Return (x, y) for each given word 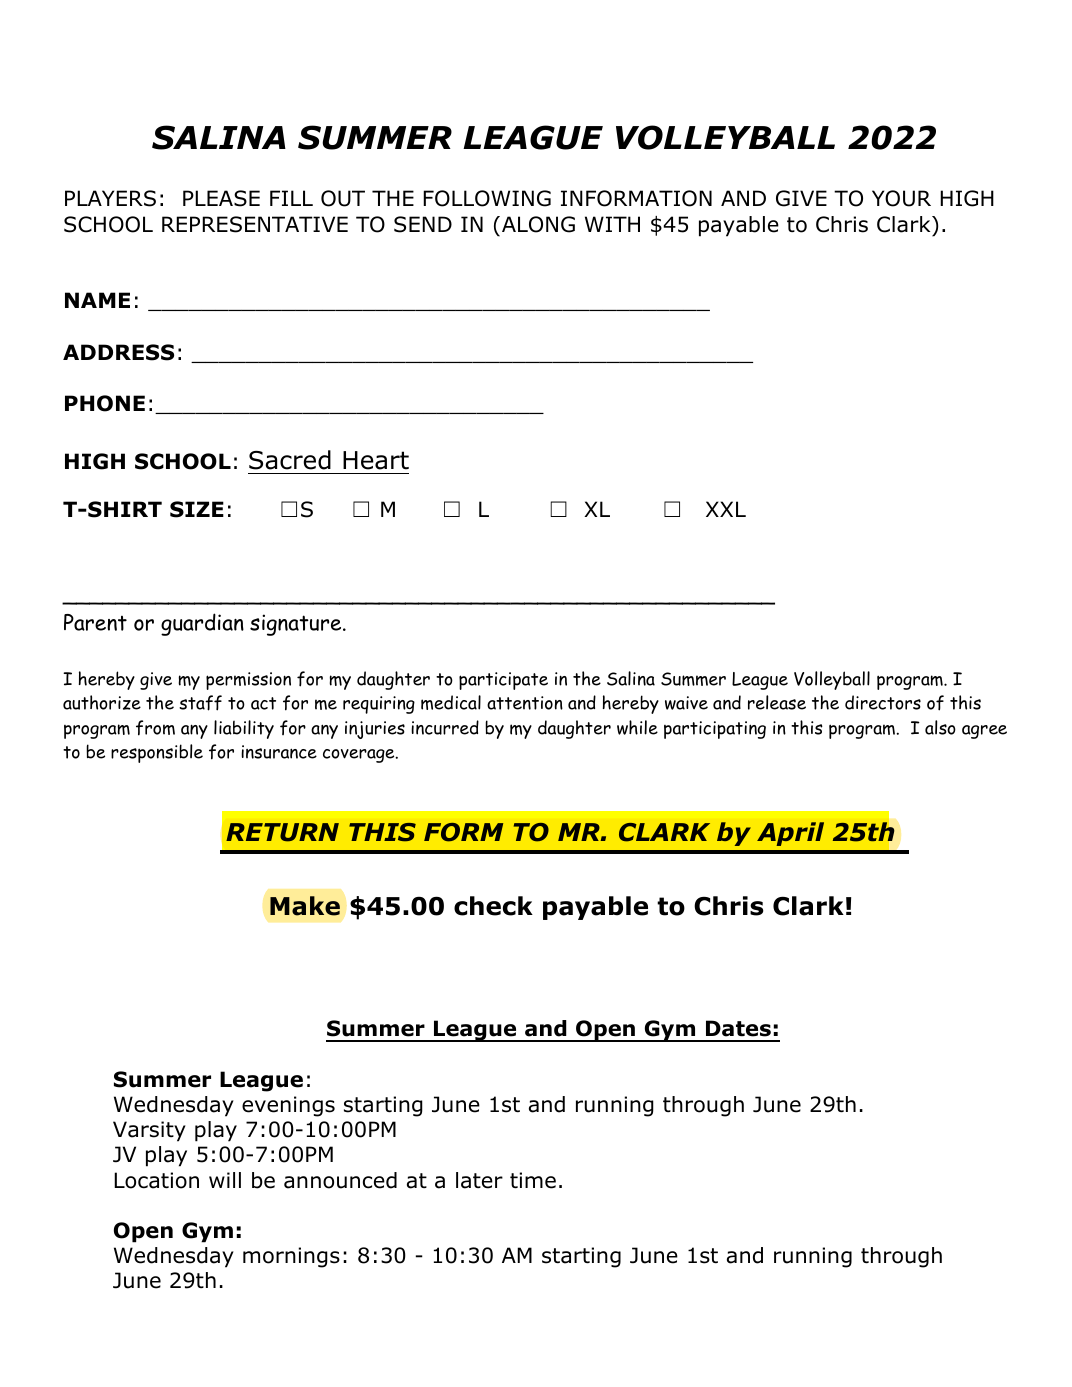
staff (200, 703)
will (225, 1180)
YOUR (901, 198)
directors (883, 702)
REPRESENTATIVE (255, 224)
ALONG (538, 224)
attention (525, 703)
